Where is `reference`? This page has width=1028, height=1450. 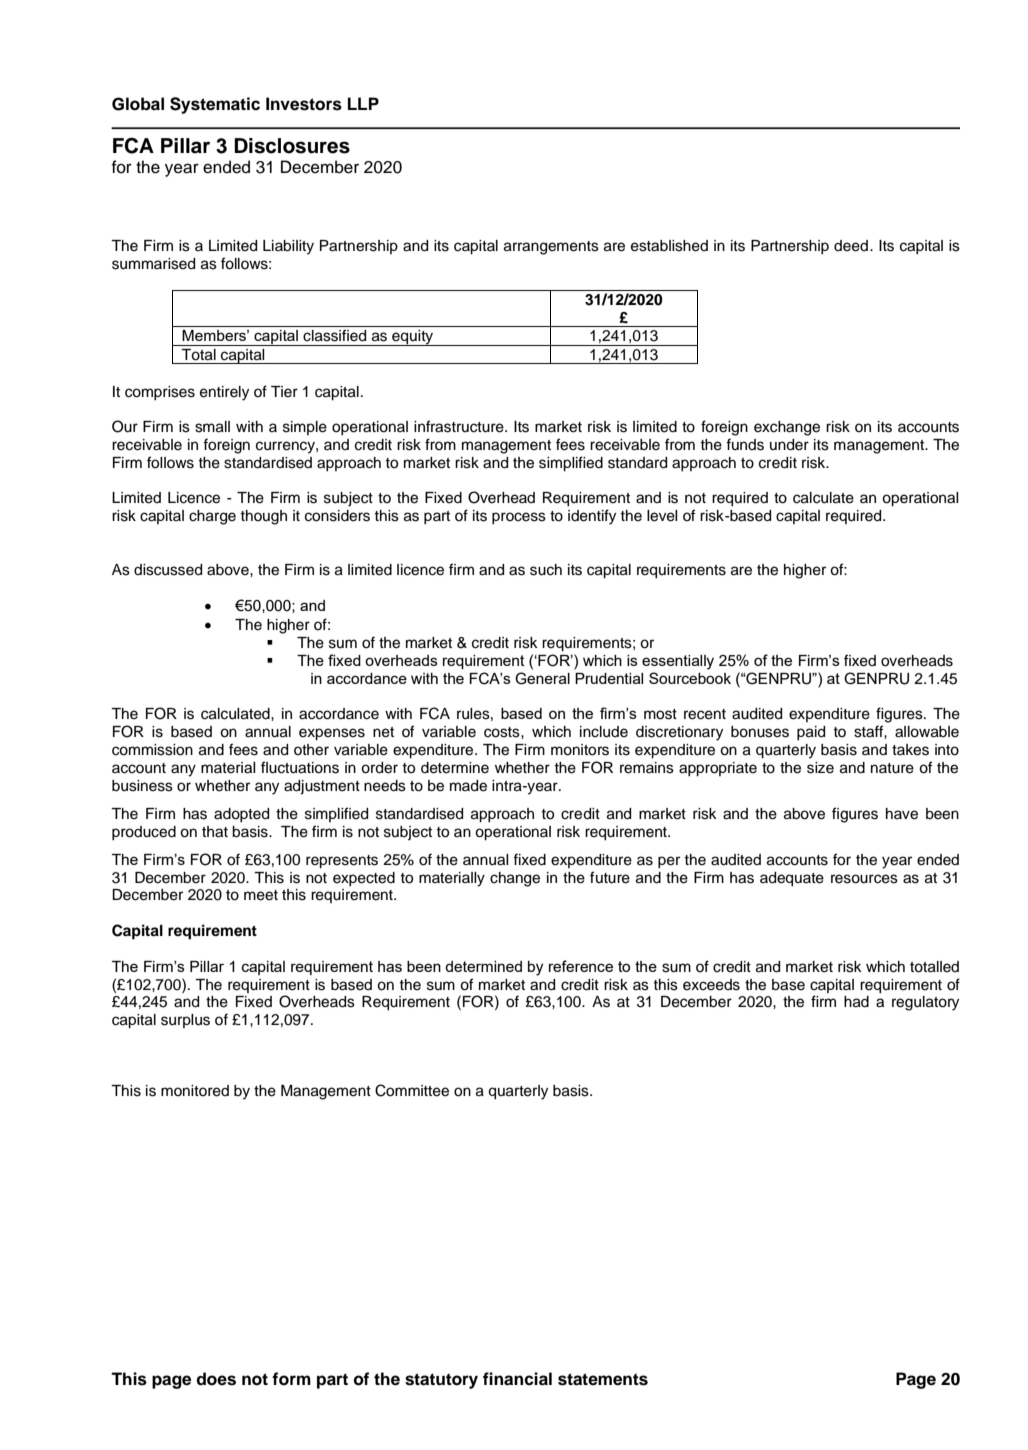
reference is located at coordinates (581, 966).
